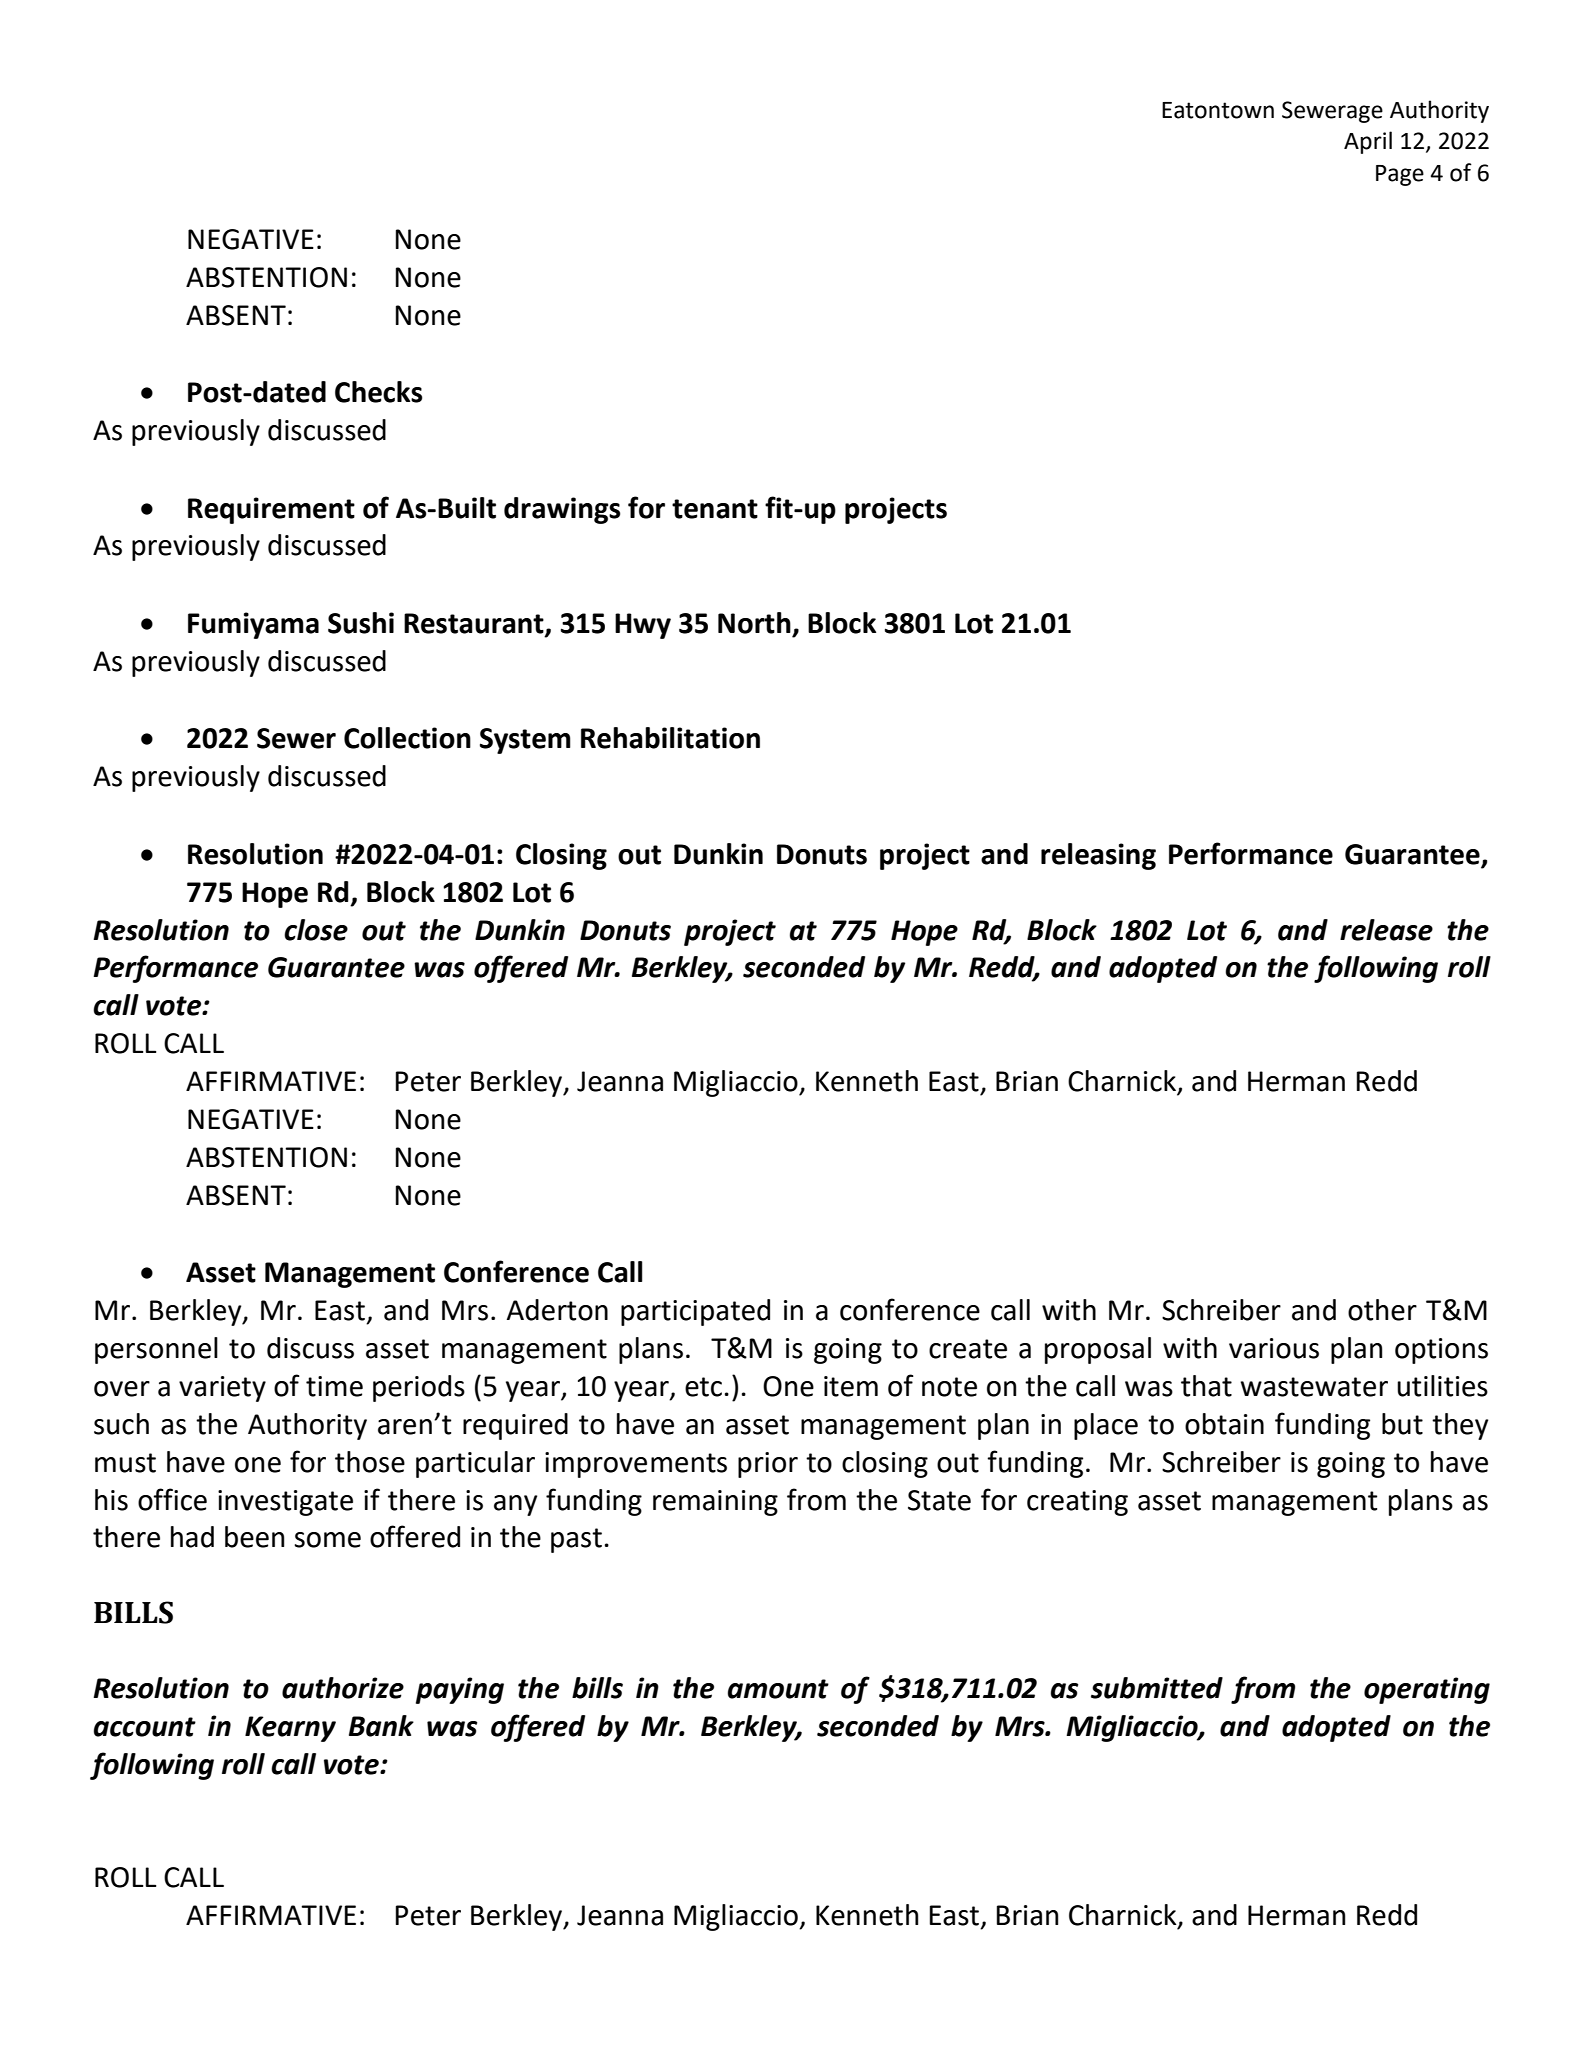  What do you see at coordinates (1400, 175) in the page?
I see `Page` at bounding box center [1400, 175].
